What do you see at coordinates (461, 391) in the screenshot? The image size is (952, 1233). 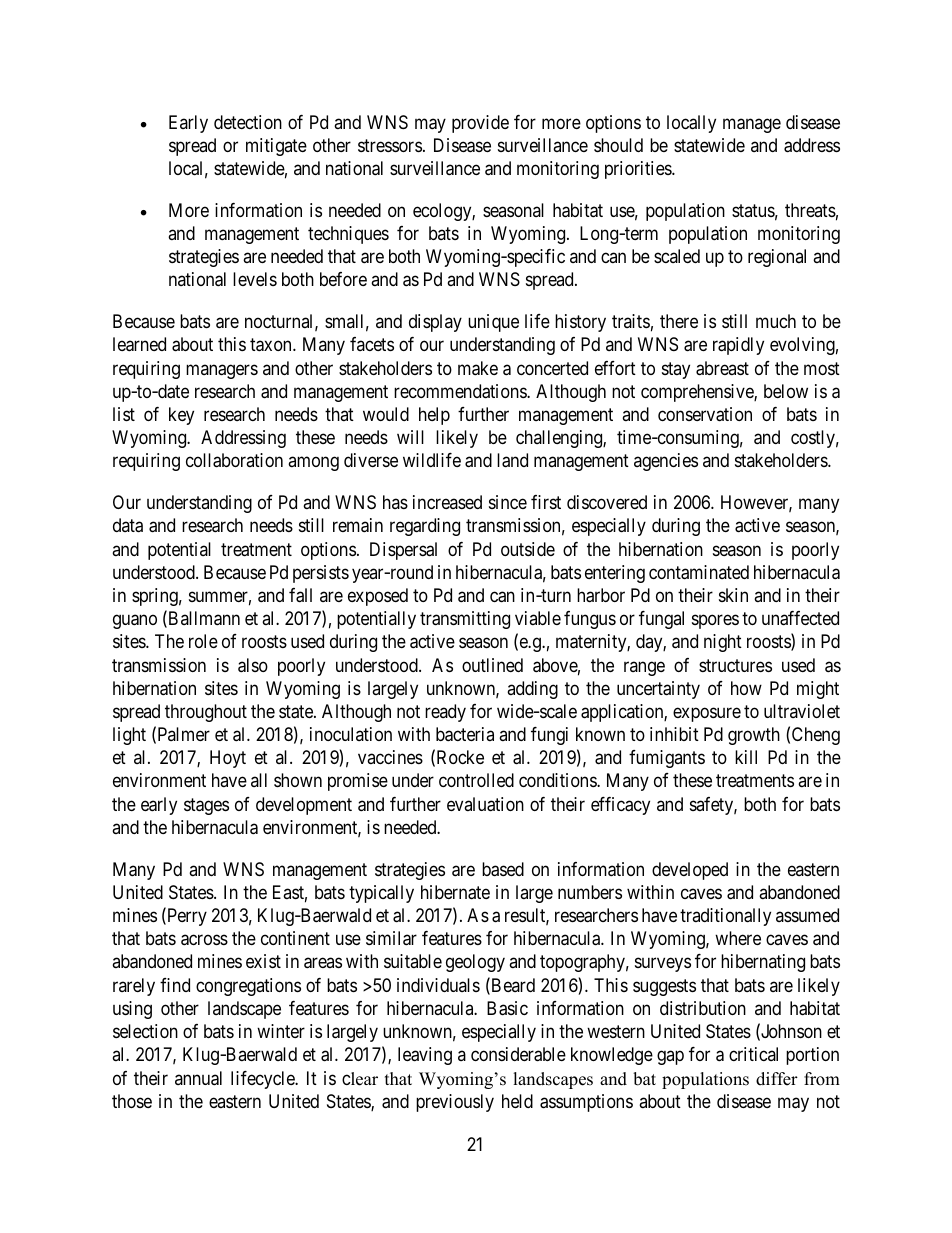 I see `recommendations` at bounding box center [461, 391].
